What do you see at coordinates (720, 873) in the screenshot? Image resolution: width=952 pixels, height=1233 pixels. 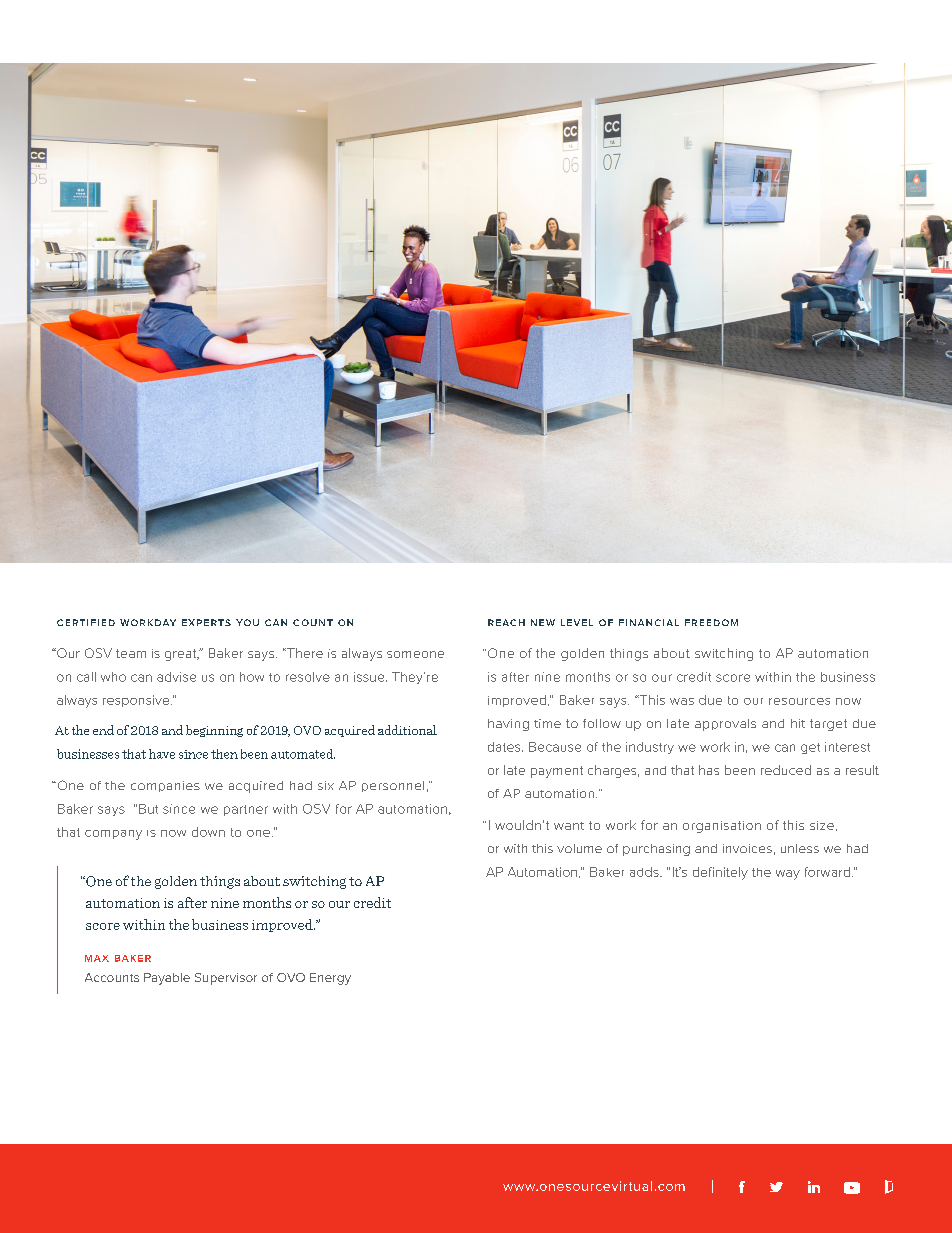 I see `definitely` at bounding box center [720, 873].
